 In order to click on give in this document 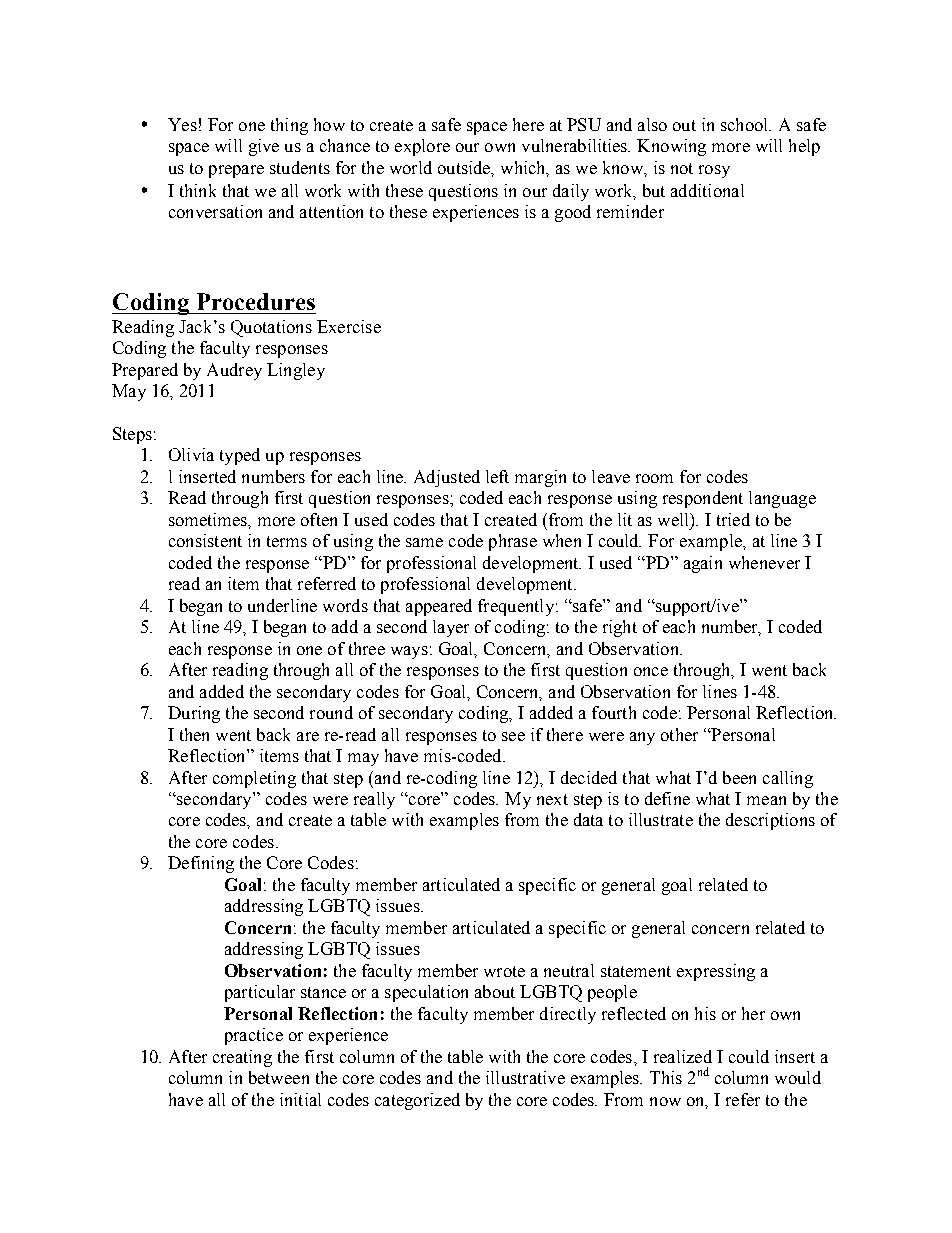, I will do `click(264, 147)`.
